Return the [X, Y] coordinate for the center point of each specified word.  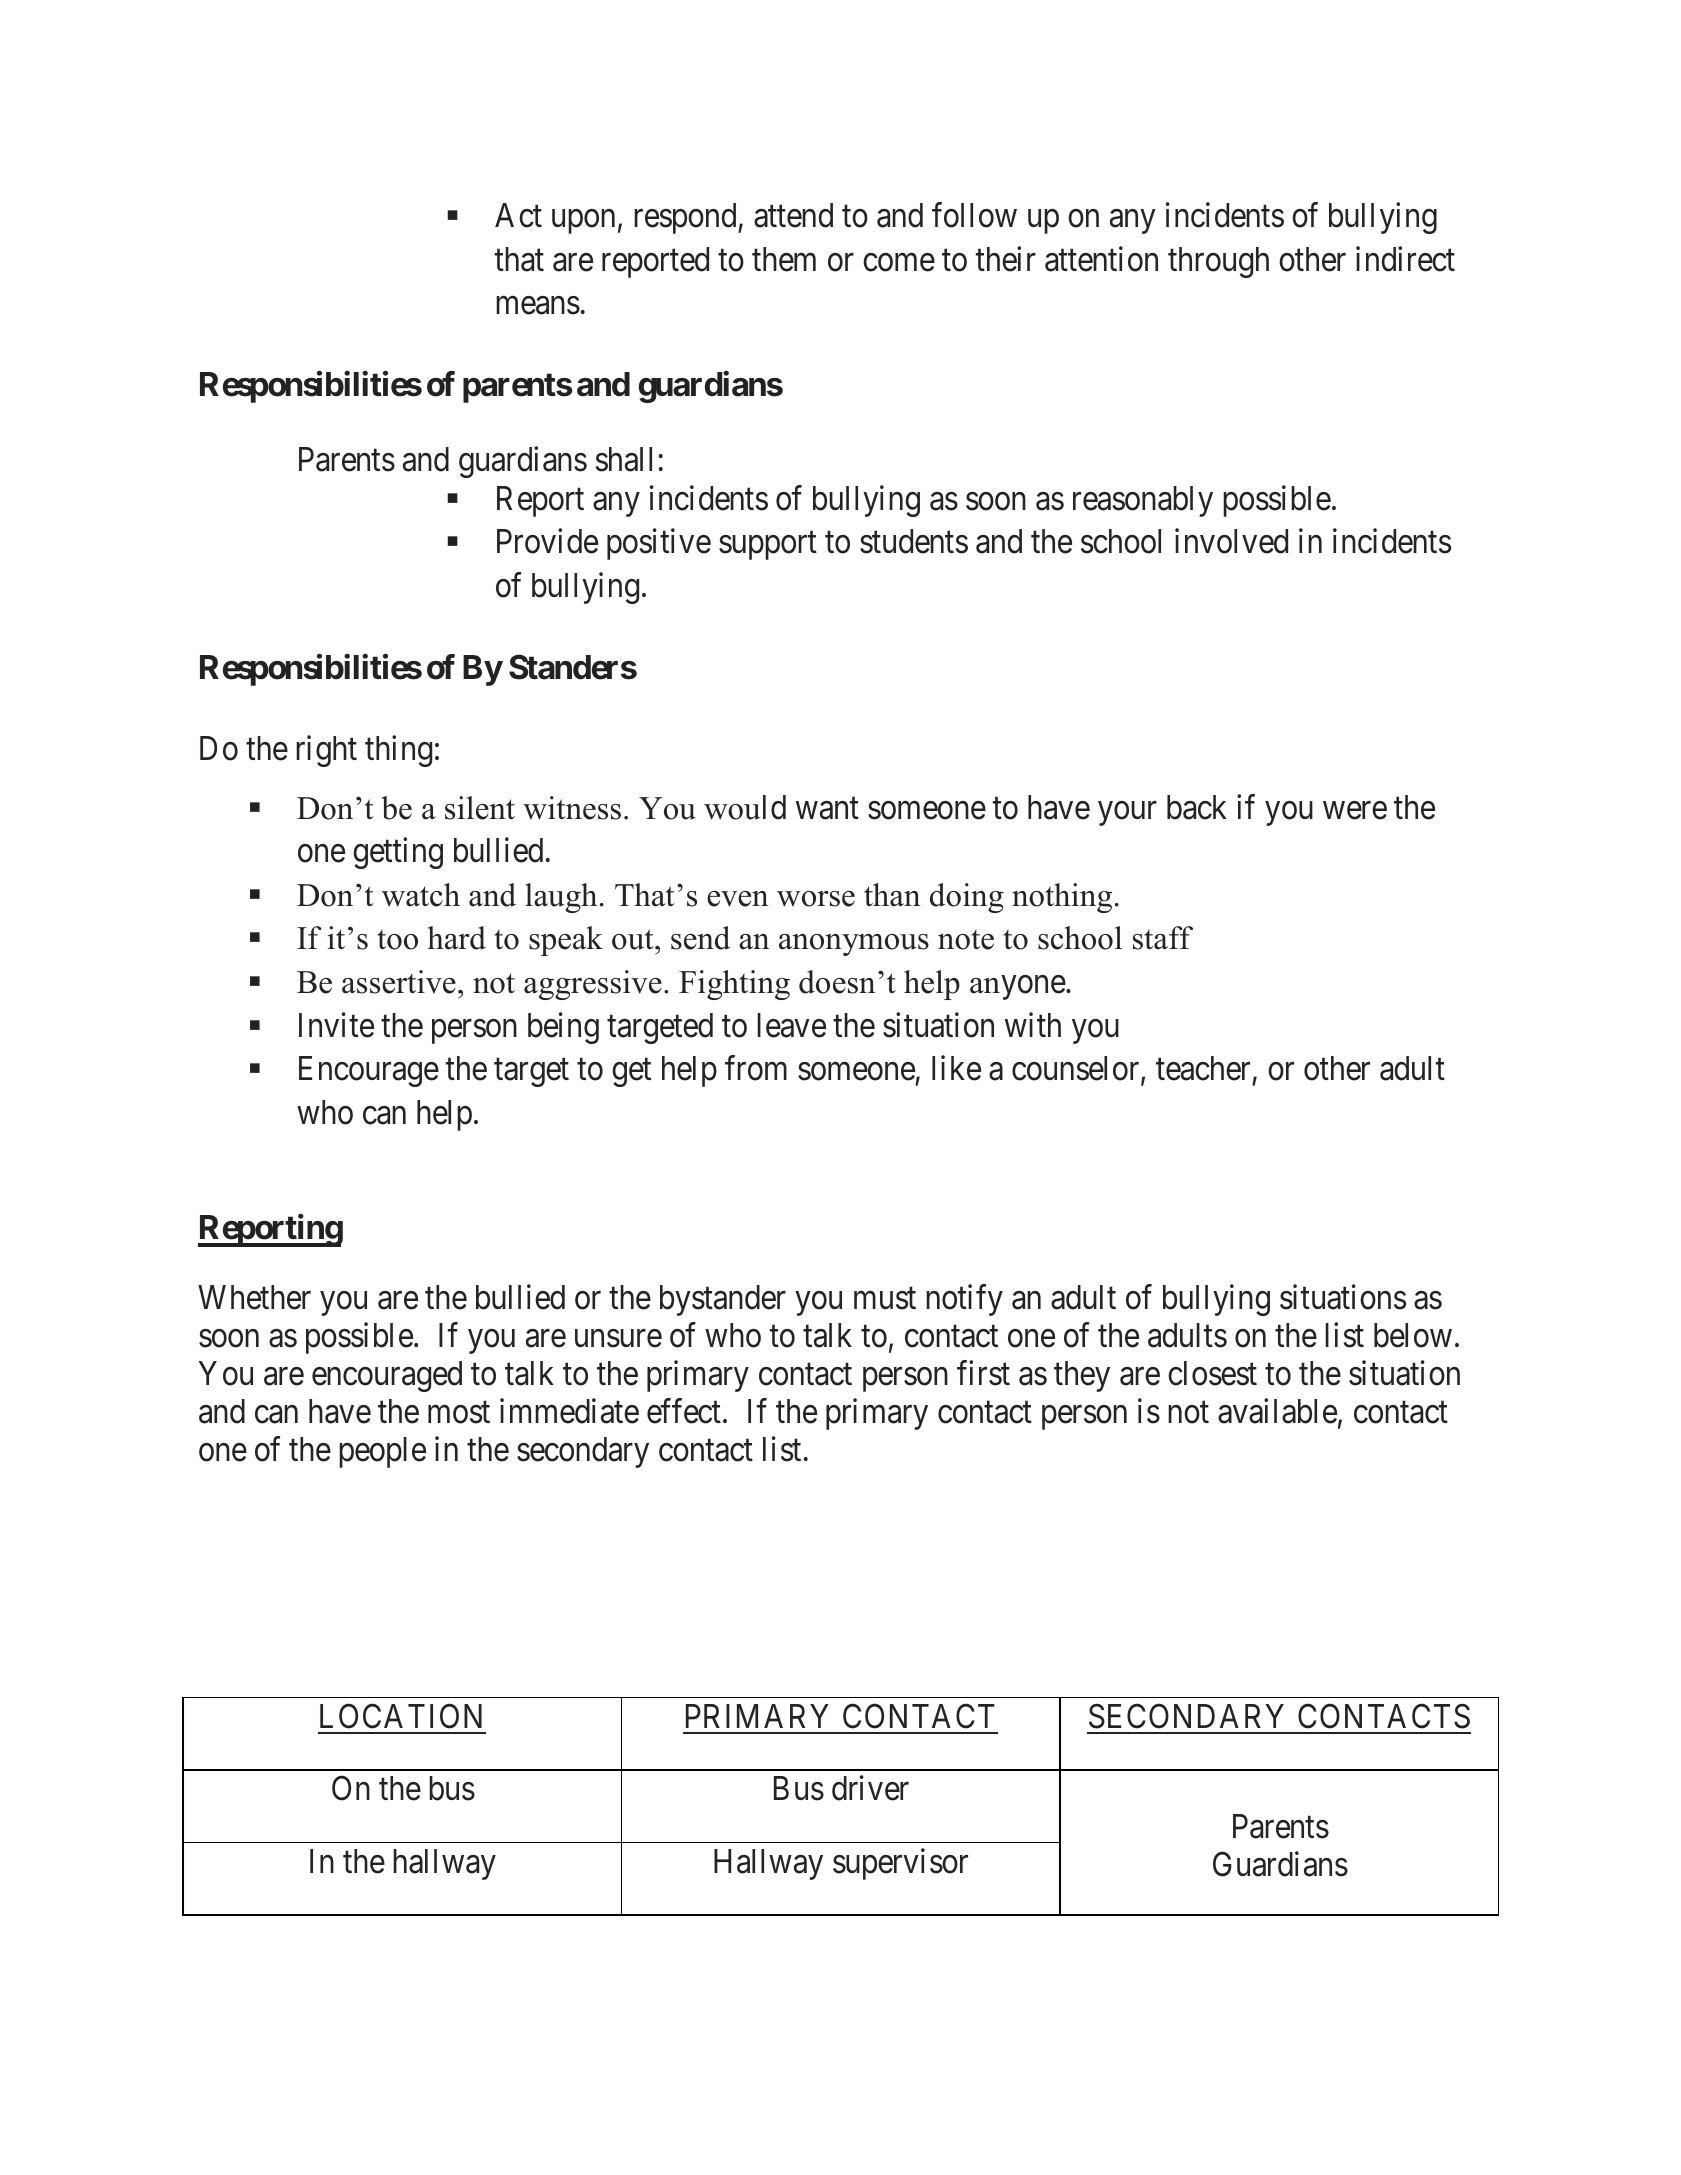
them [784, 259]
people [382, 1452]
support [768, 546]
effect [684, 1411]
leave [791, 1025]
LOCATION [401, 1716]
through [1218, 262]
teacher [1203, 1068]
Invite [336, 1025]
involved [1231, 541]
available [1277, 1411]
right [326, 751]
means [538, 306]
